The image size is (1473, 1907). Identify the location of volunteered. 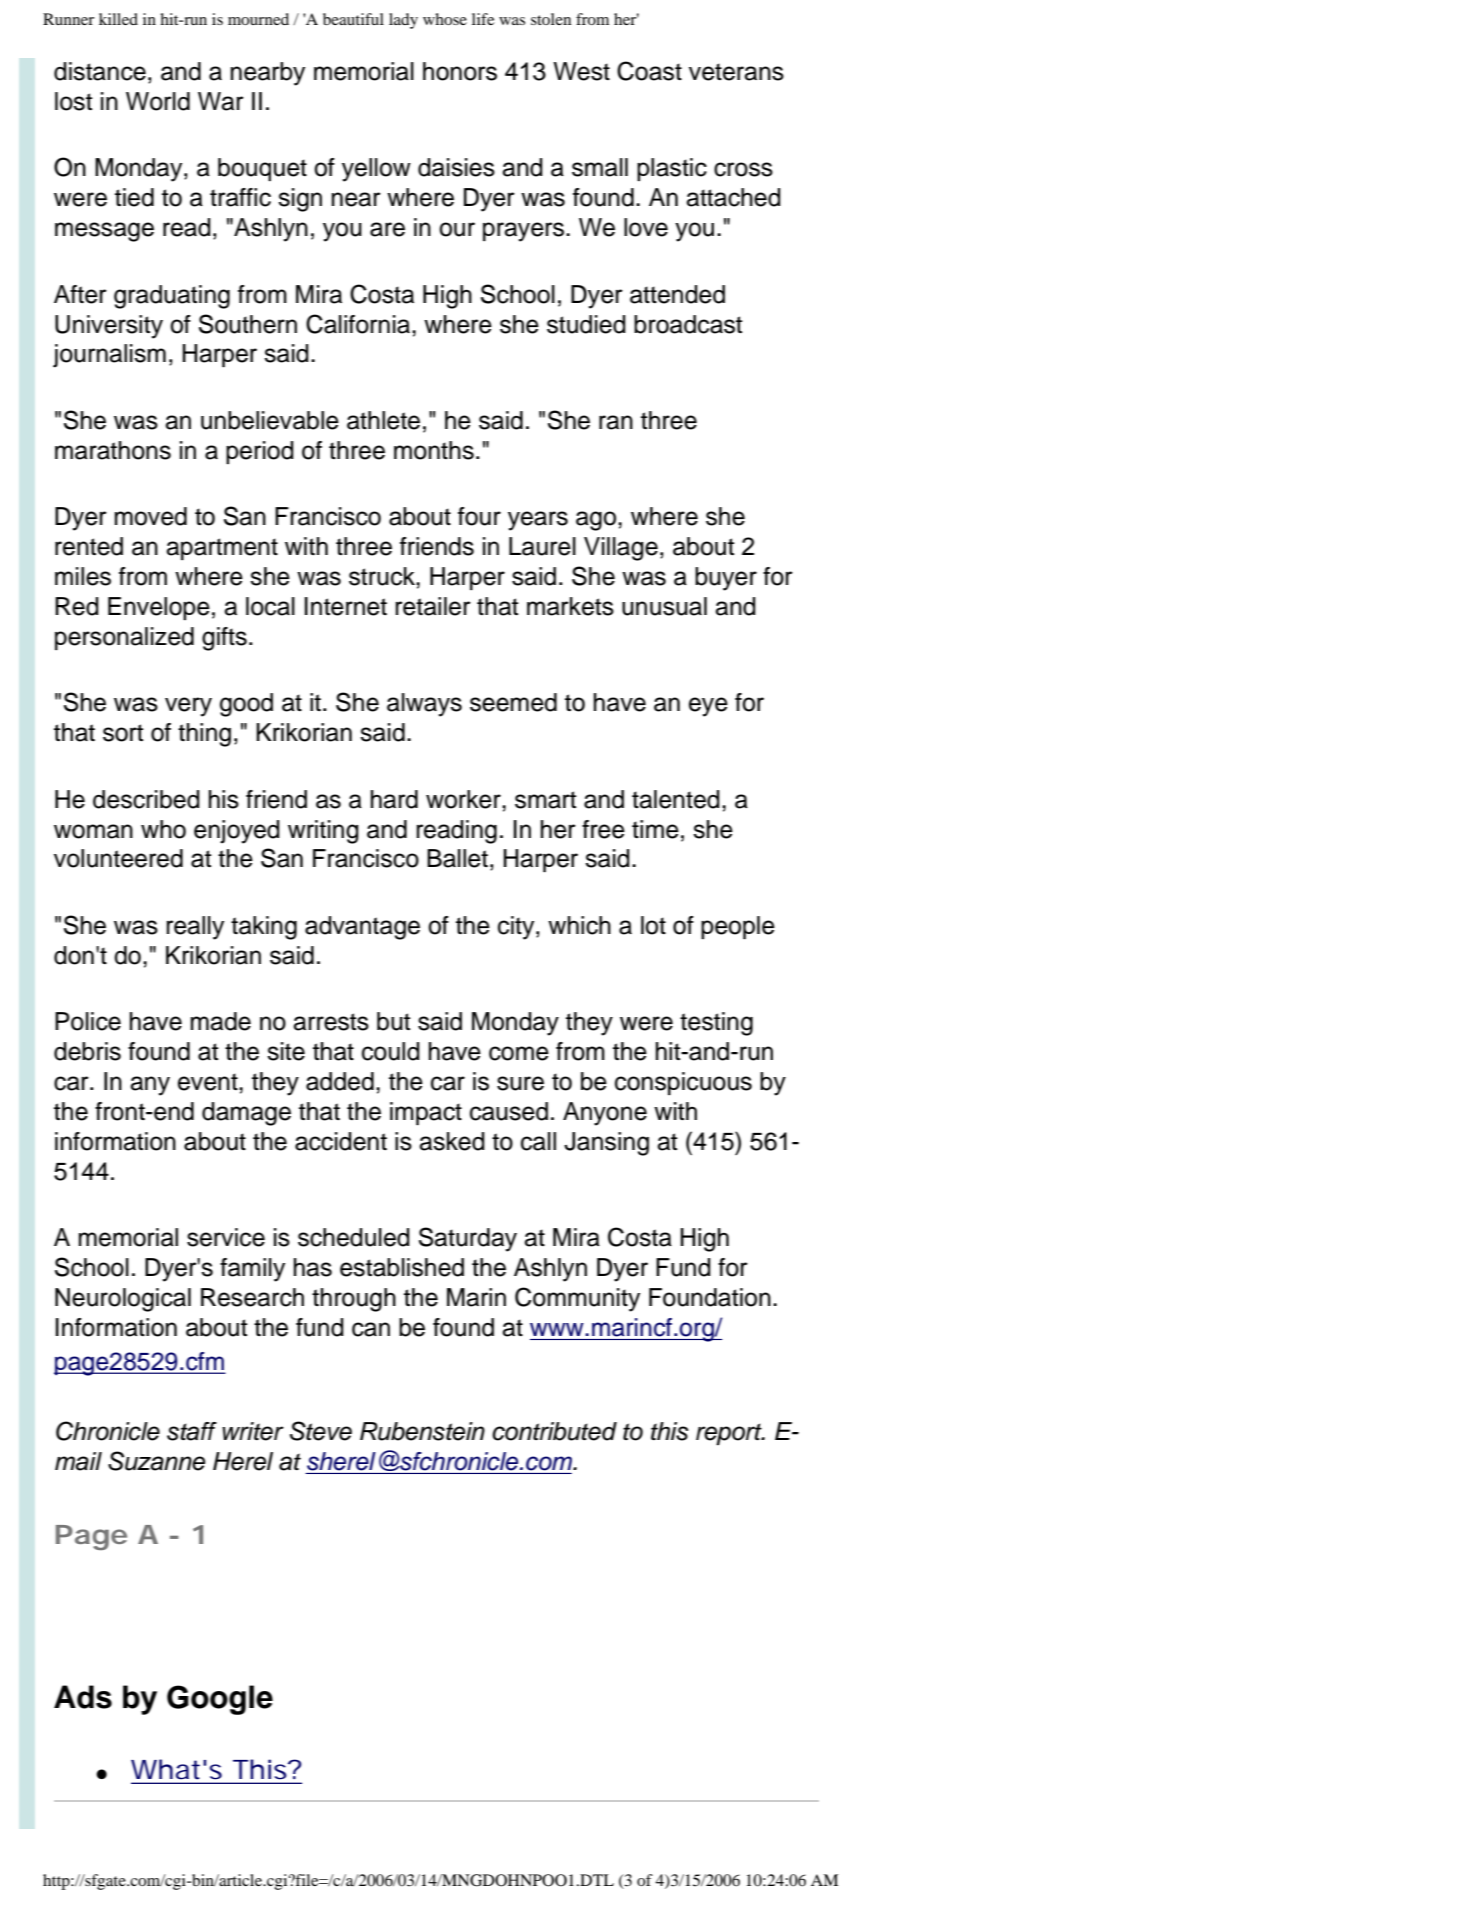
(118, 858).
